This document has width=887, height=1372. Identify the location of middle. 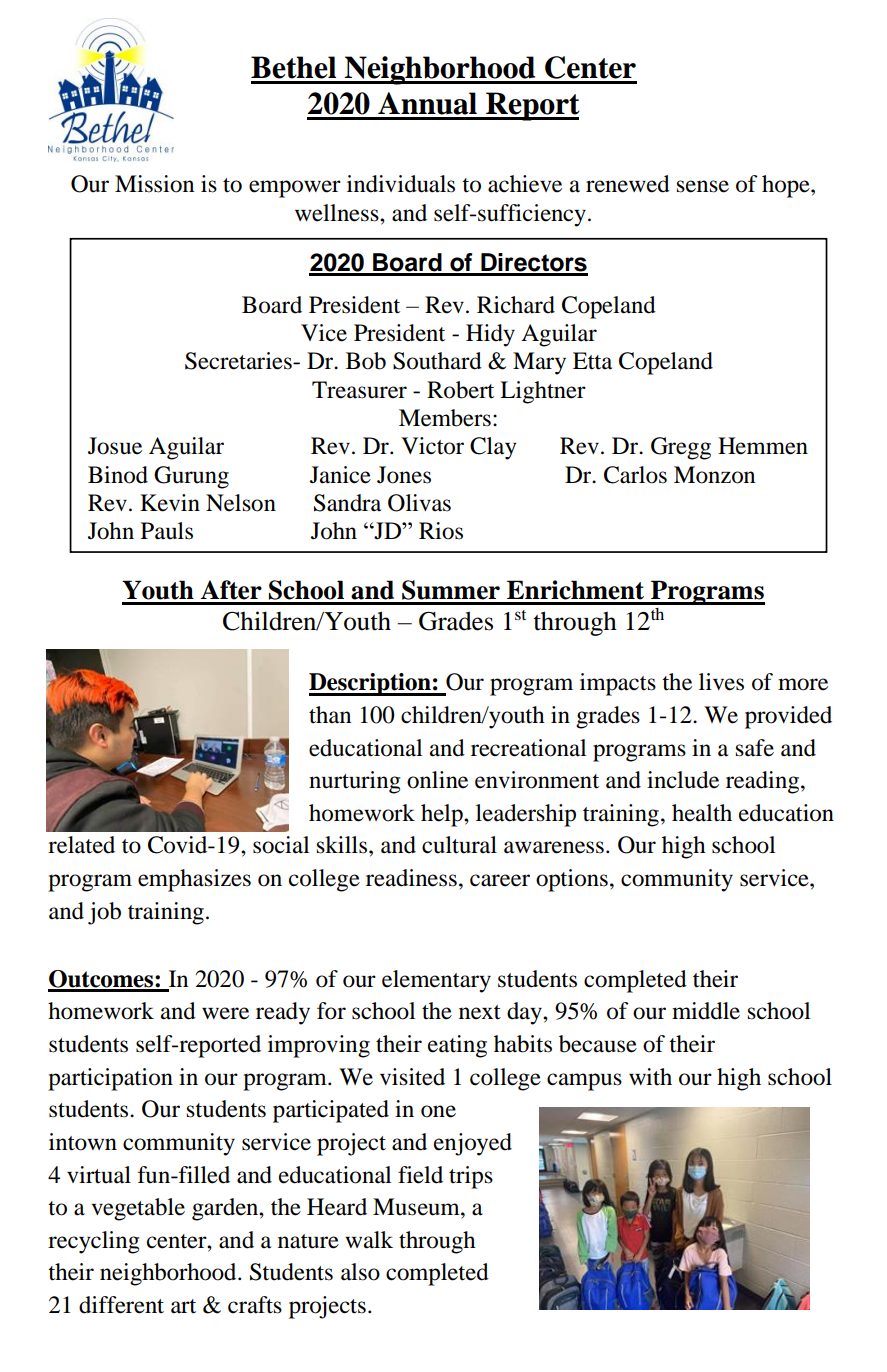
(706, 1011).
